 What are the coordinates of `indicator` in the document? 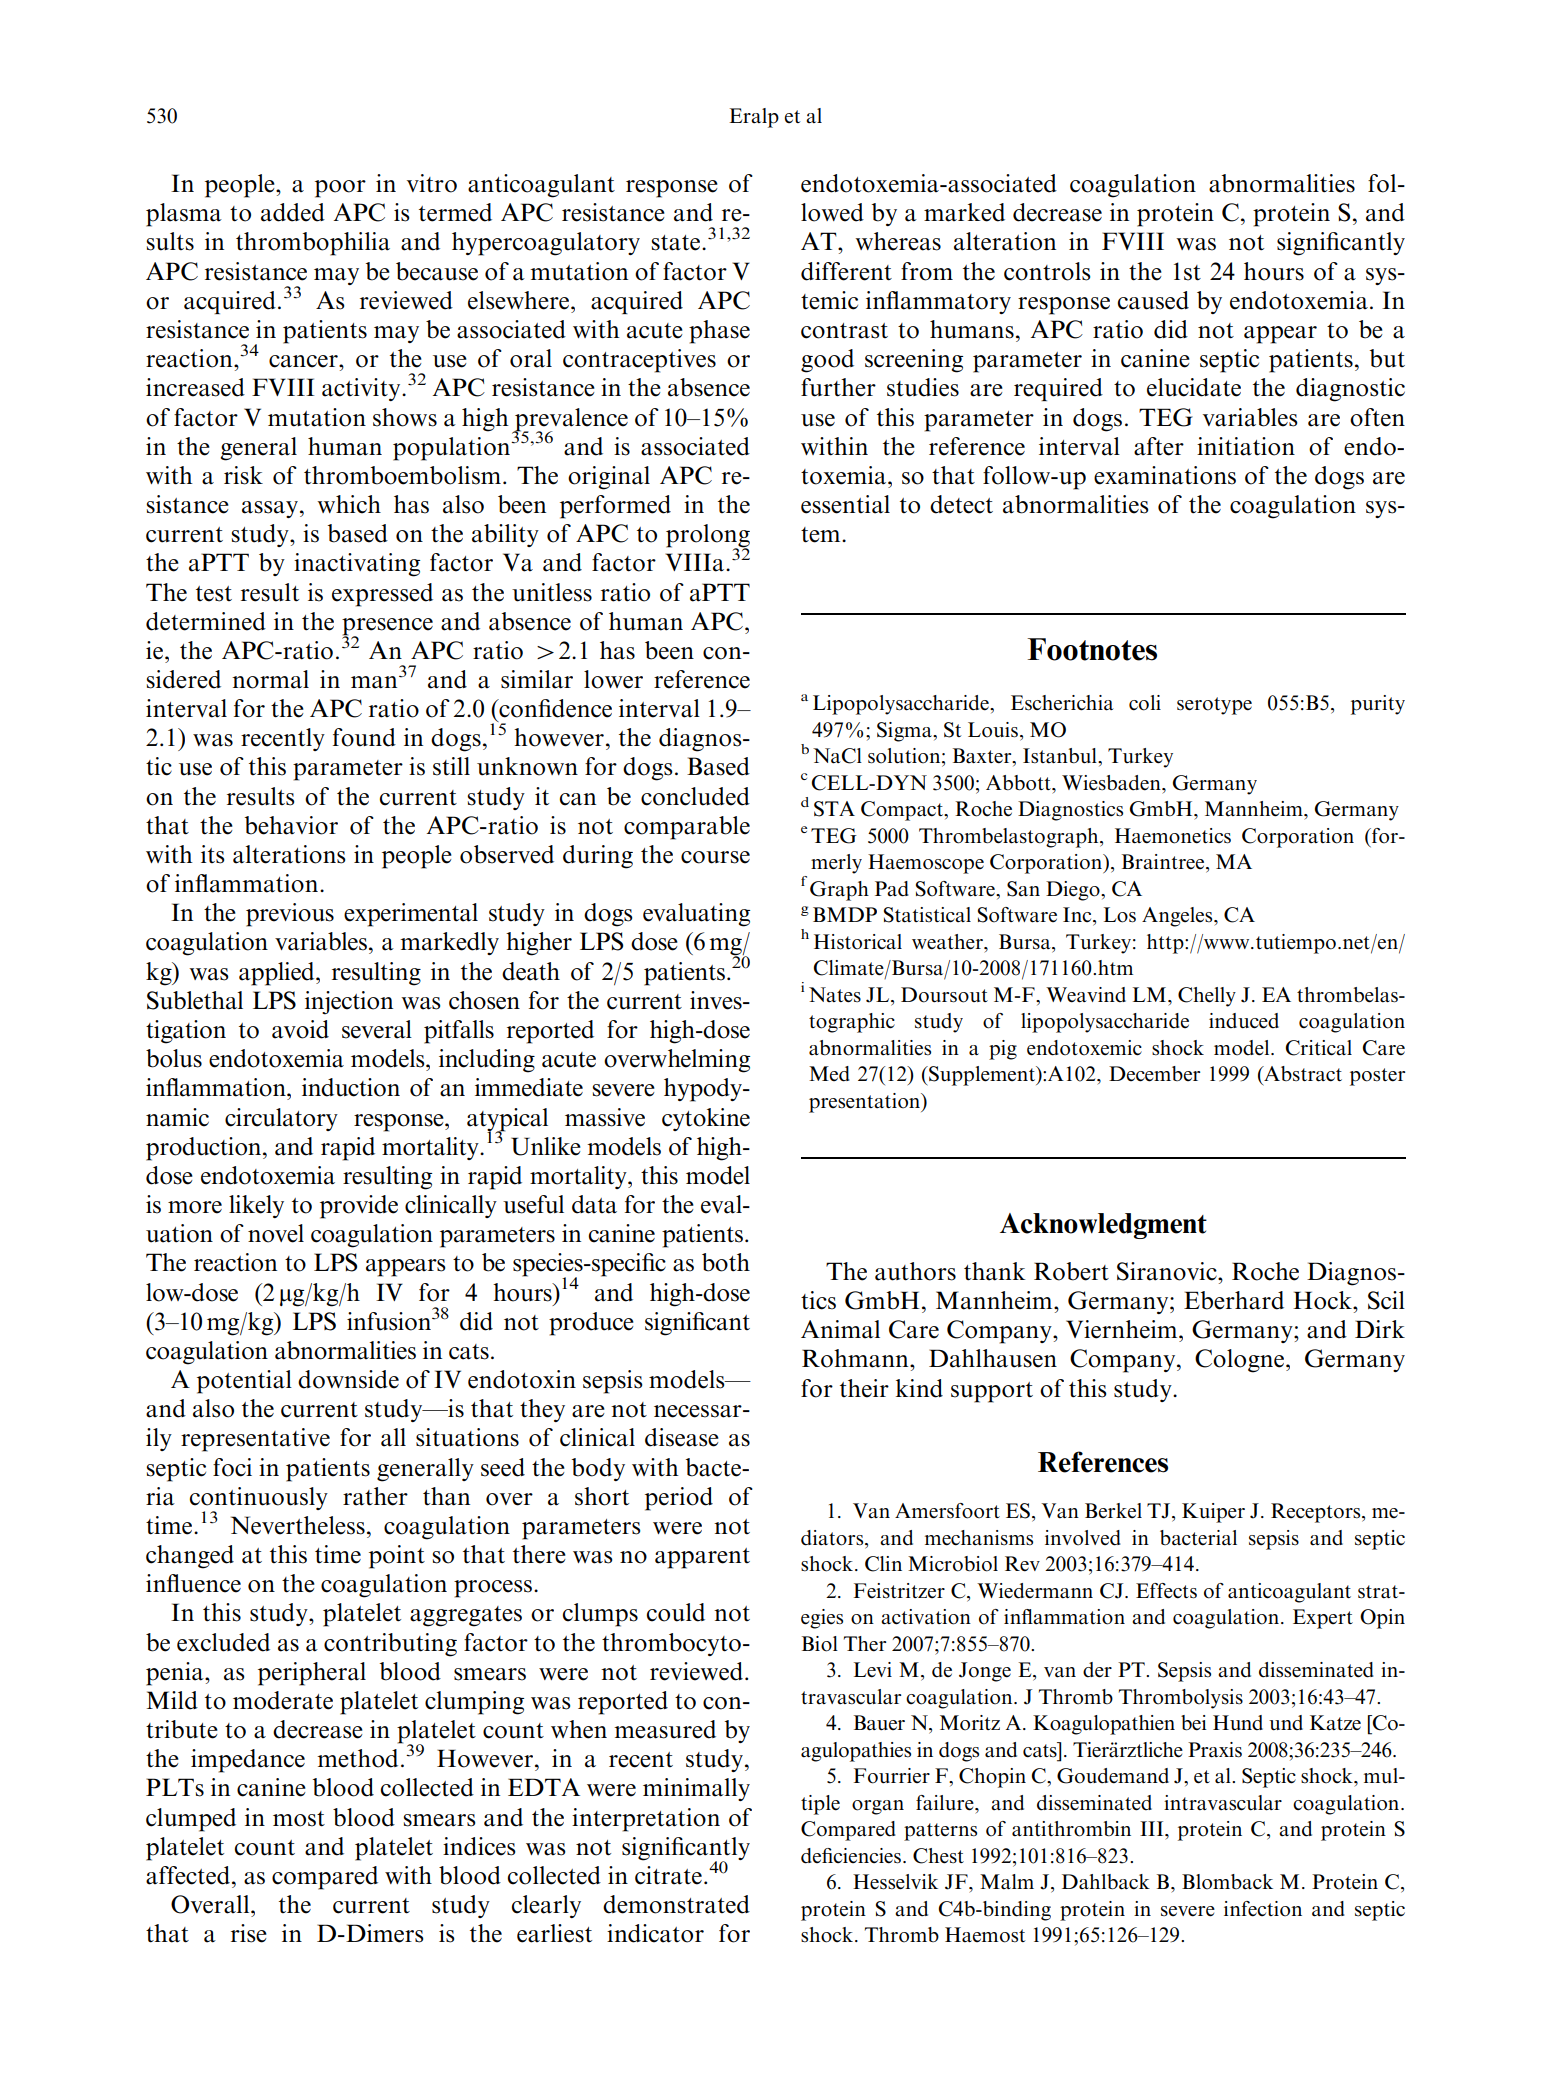 It's located at (655, 1933).
